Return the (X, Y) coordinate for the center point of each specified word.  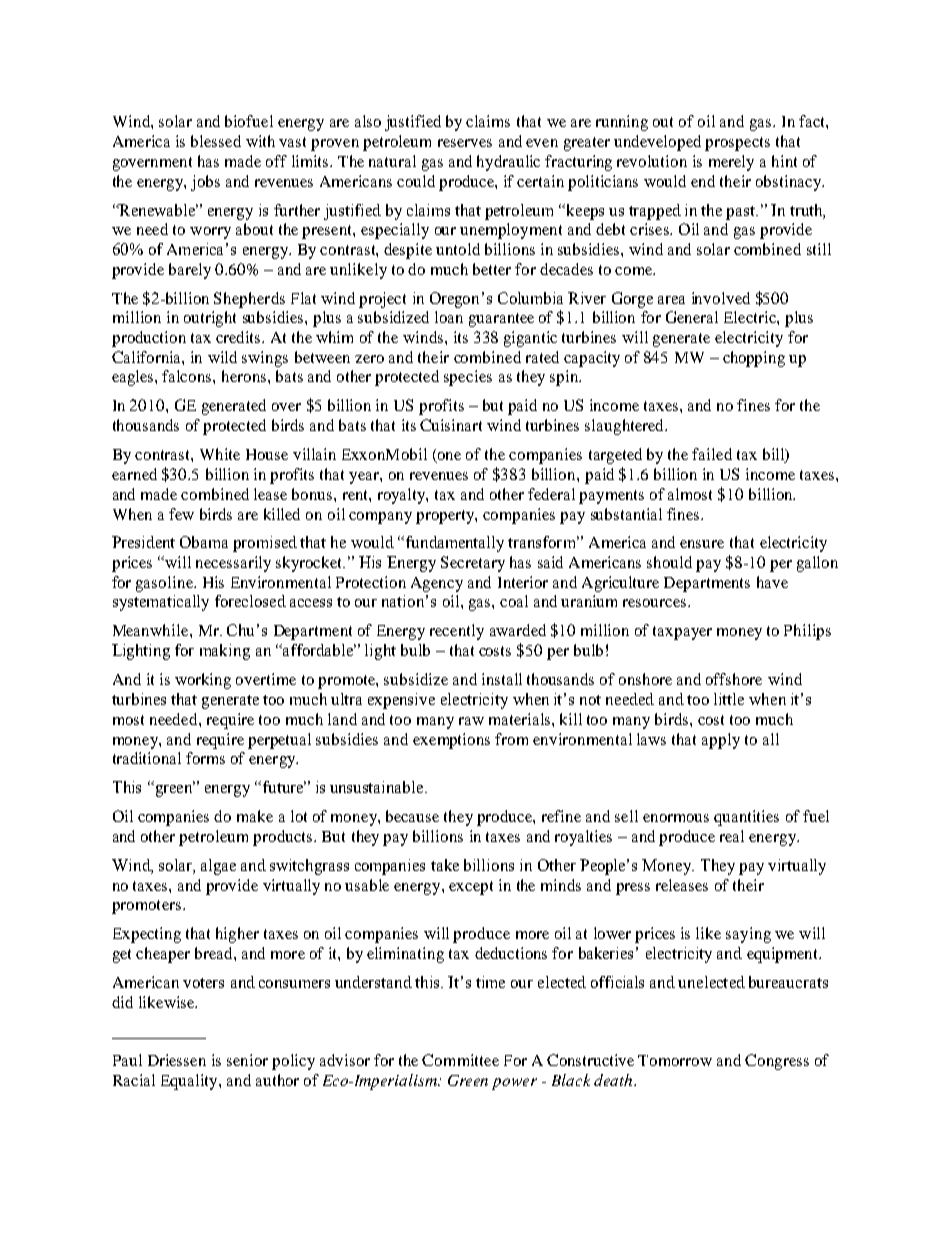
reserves (465, 143)
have (772, 582)
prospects (737, 144)
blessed (216, 141)
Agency (437, 584)
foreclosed (250, 601)
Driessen (177, 1060)
